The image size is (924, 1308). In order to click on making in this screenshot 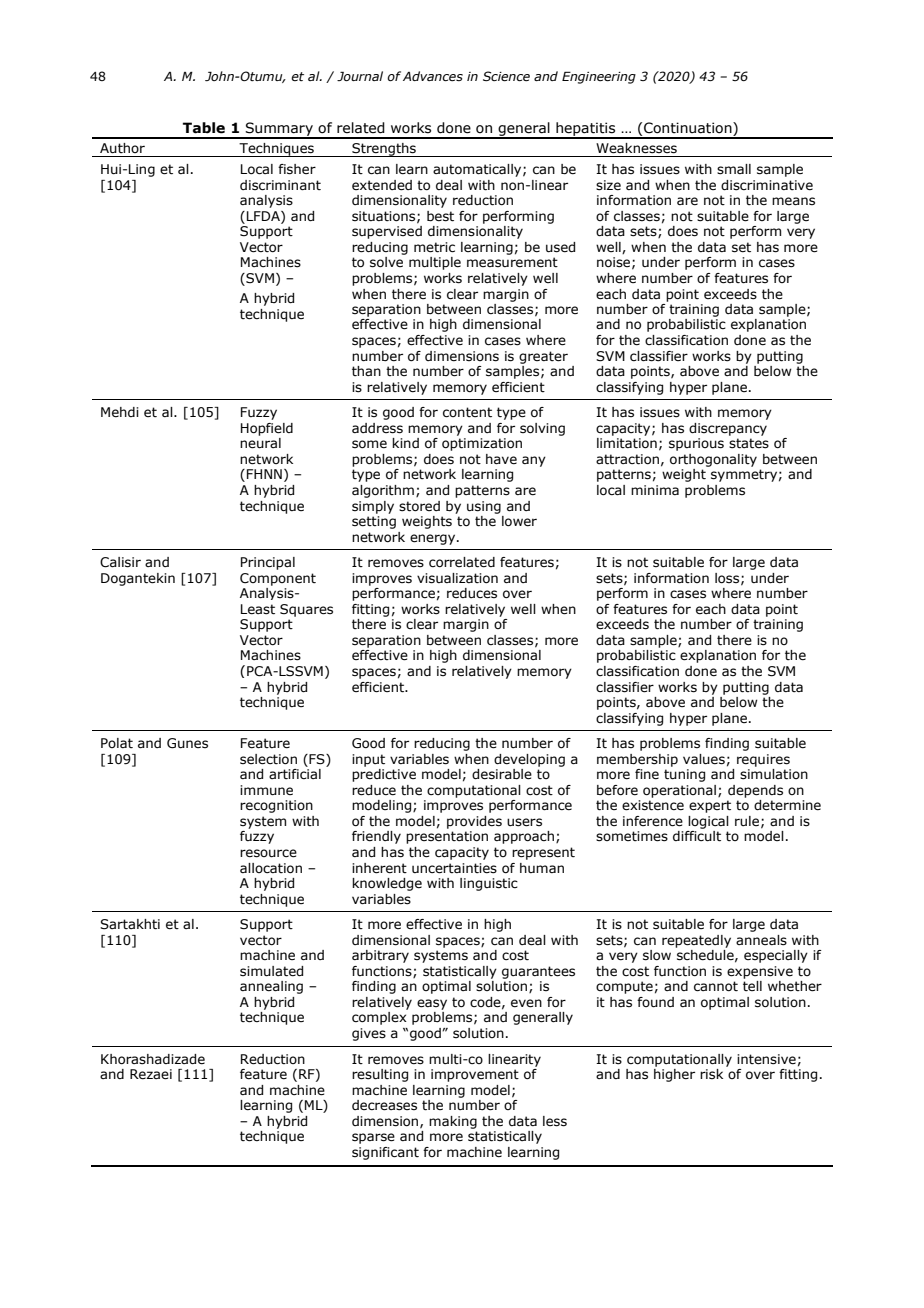, I will do `click(453, 1122)`.
